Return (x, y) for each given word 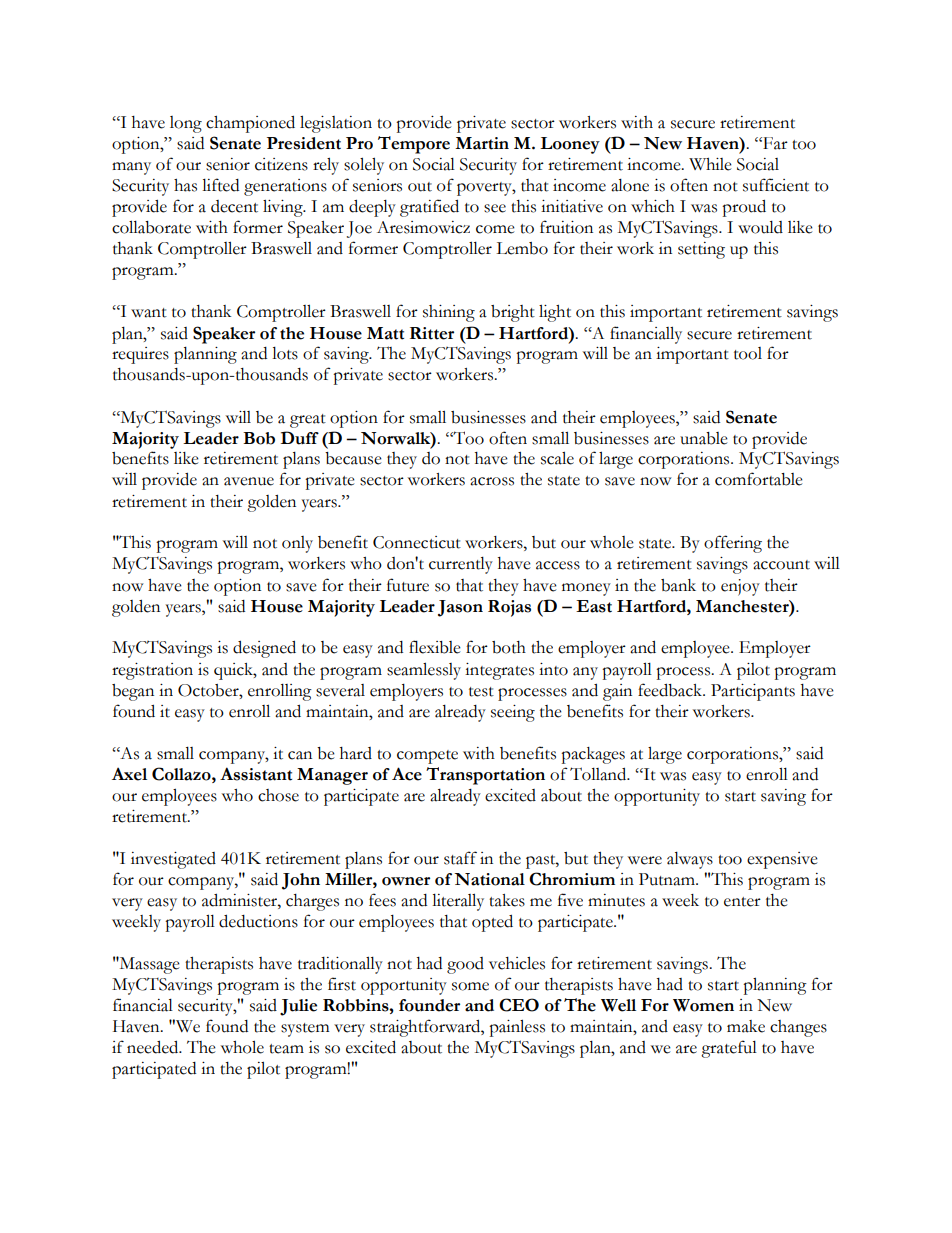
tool (748, 353)
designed (264, 649)
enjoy (740, 587)
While (710, 164)
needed (154, 1047)
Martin (482, 143)
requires (140, 355)
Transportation (485, 776)
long (186, 124)
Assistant (256, 774)
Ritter (432, 333)
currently (461, 565)
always (690, 860)
